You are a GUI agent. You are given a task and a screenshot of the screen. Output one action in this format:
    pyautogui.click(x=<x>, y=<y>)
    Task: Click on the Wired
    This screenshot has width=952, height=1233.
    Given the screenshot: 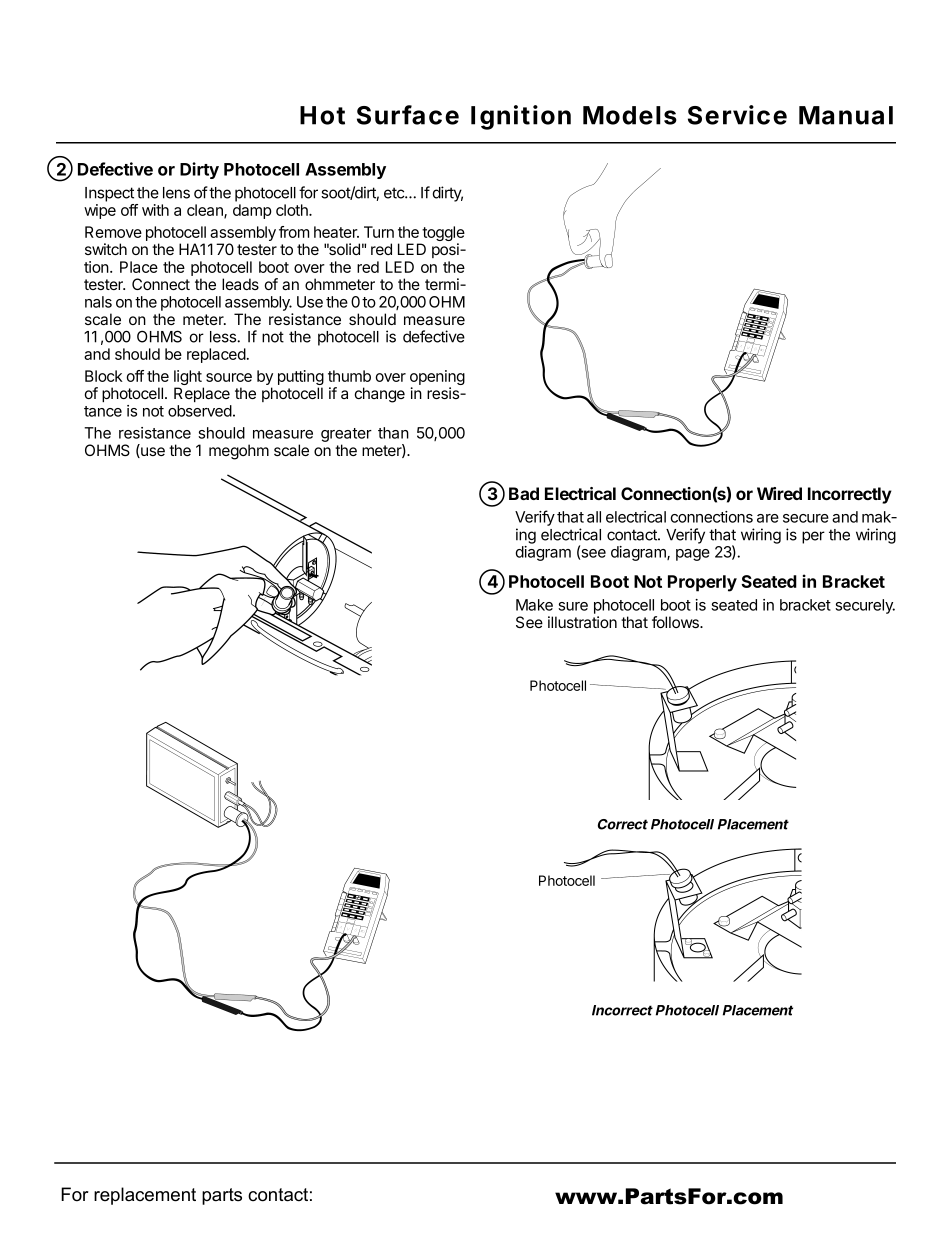 What is the action you would take?
    pyautogui.click(x=779, y=493)
